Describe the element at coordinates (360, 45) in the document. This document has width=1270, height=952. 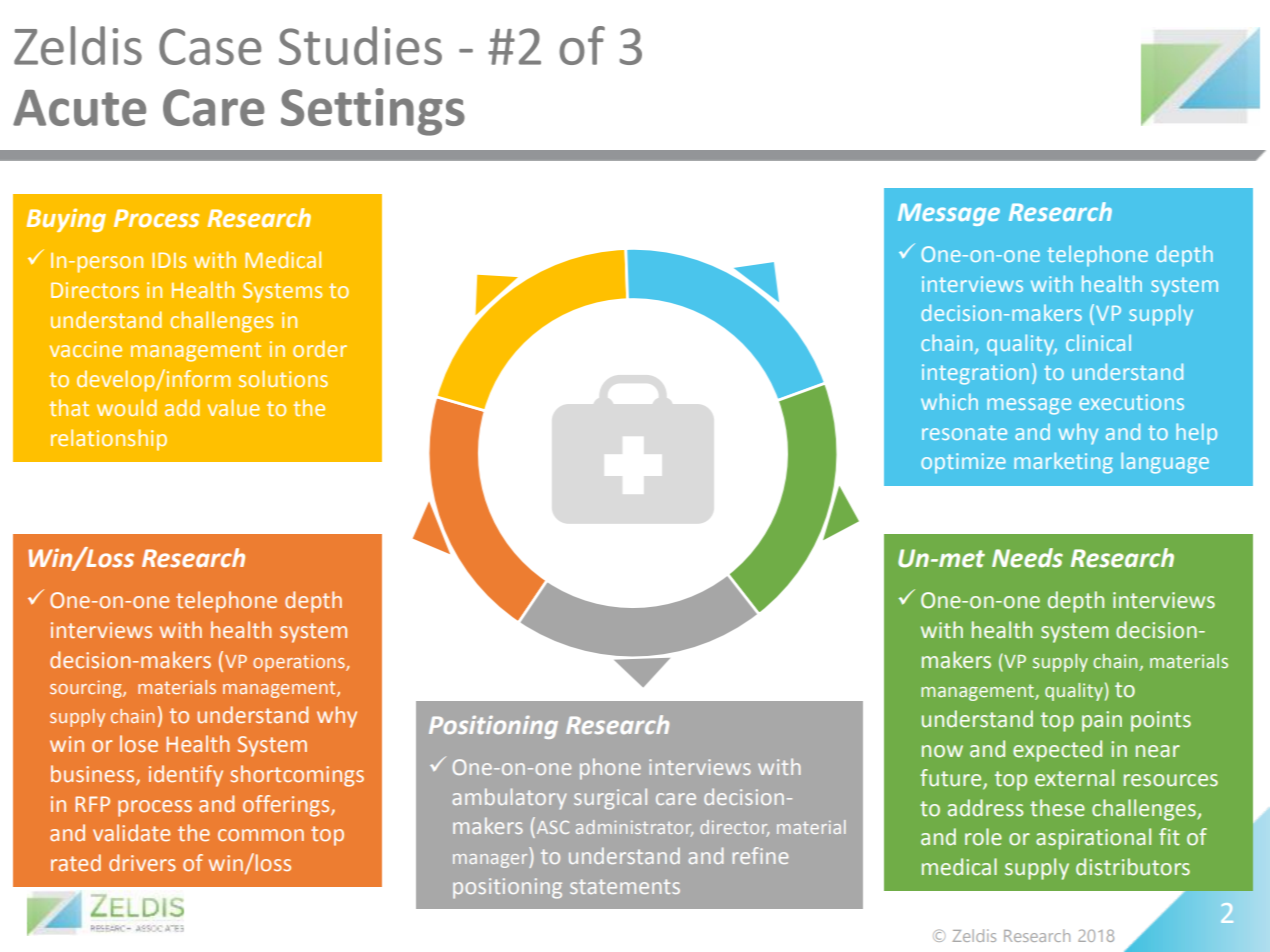
I see `Studies` at that location.
